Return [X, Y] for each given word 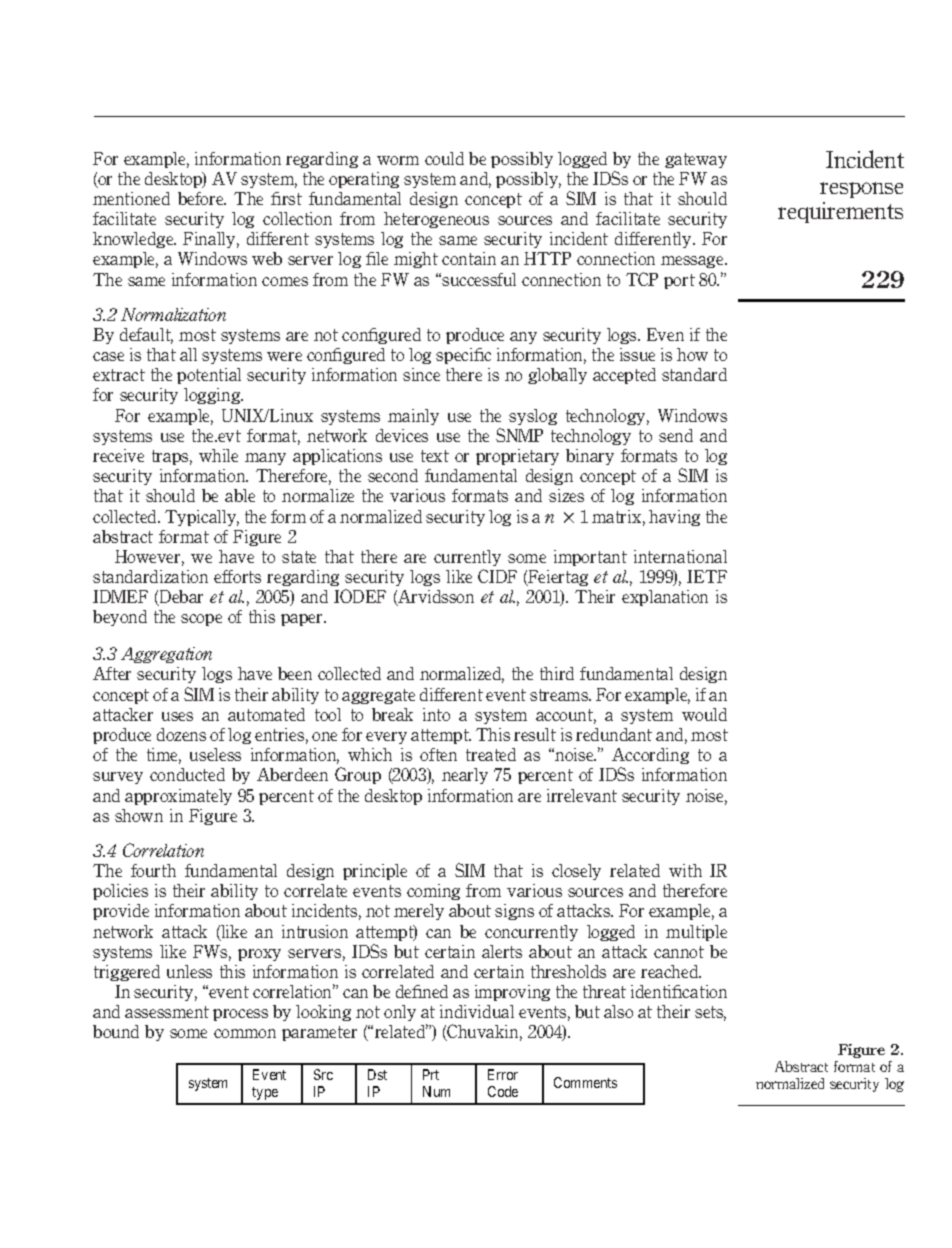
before [202, 198]
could [444, 158]
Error [503, 1074]
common [245, 1033]
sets [710, 1013]
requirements [840, 212]
